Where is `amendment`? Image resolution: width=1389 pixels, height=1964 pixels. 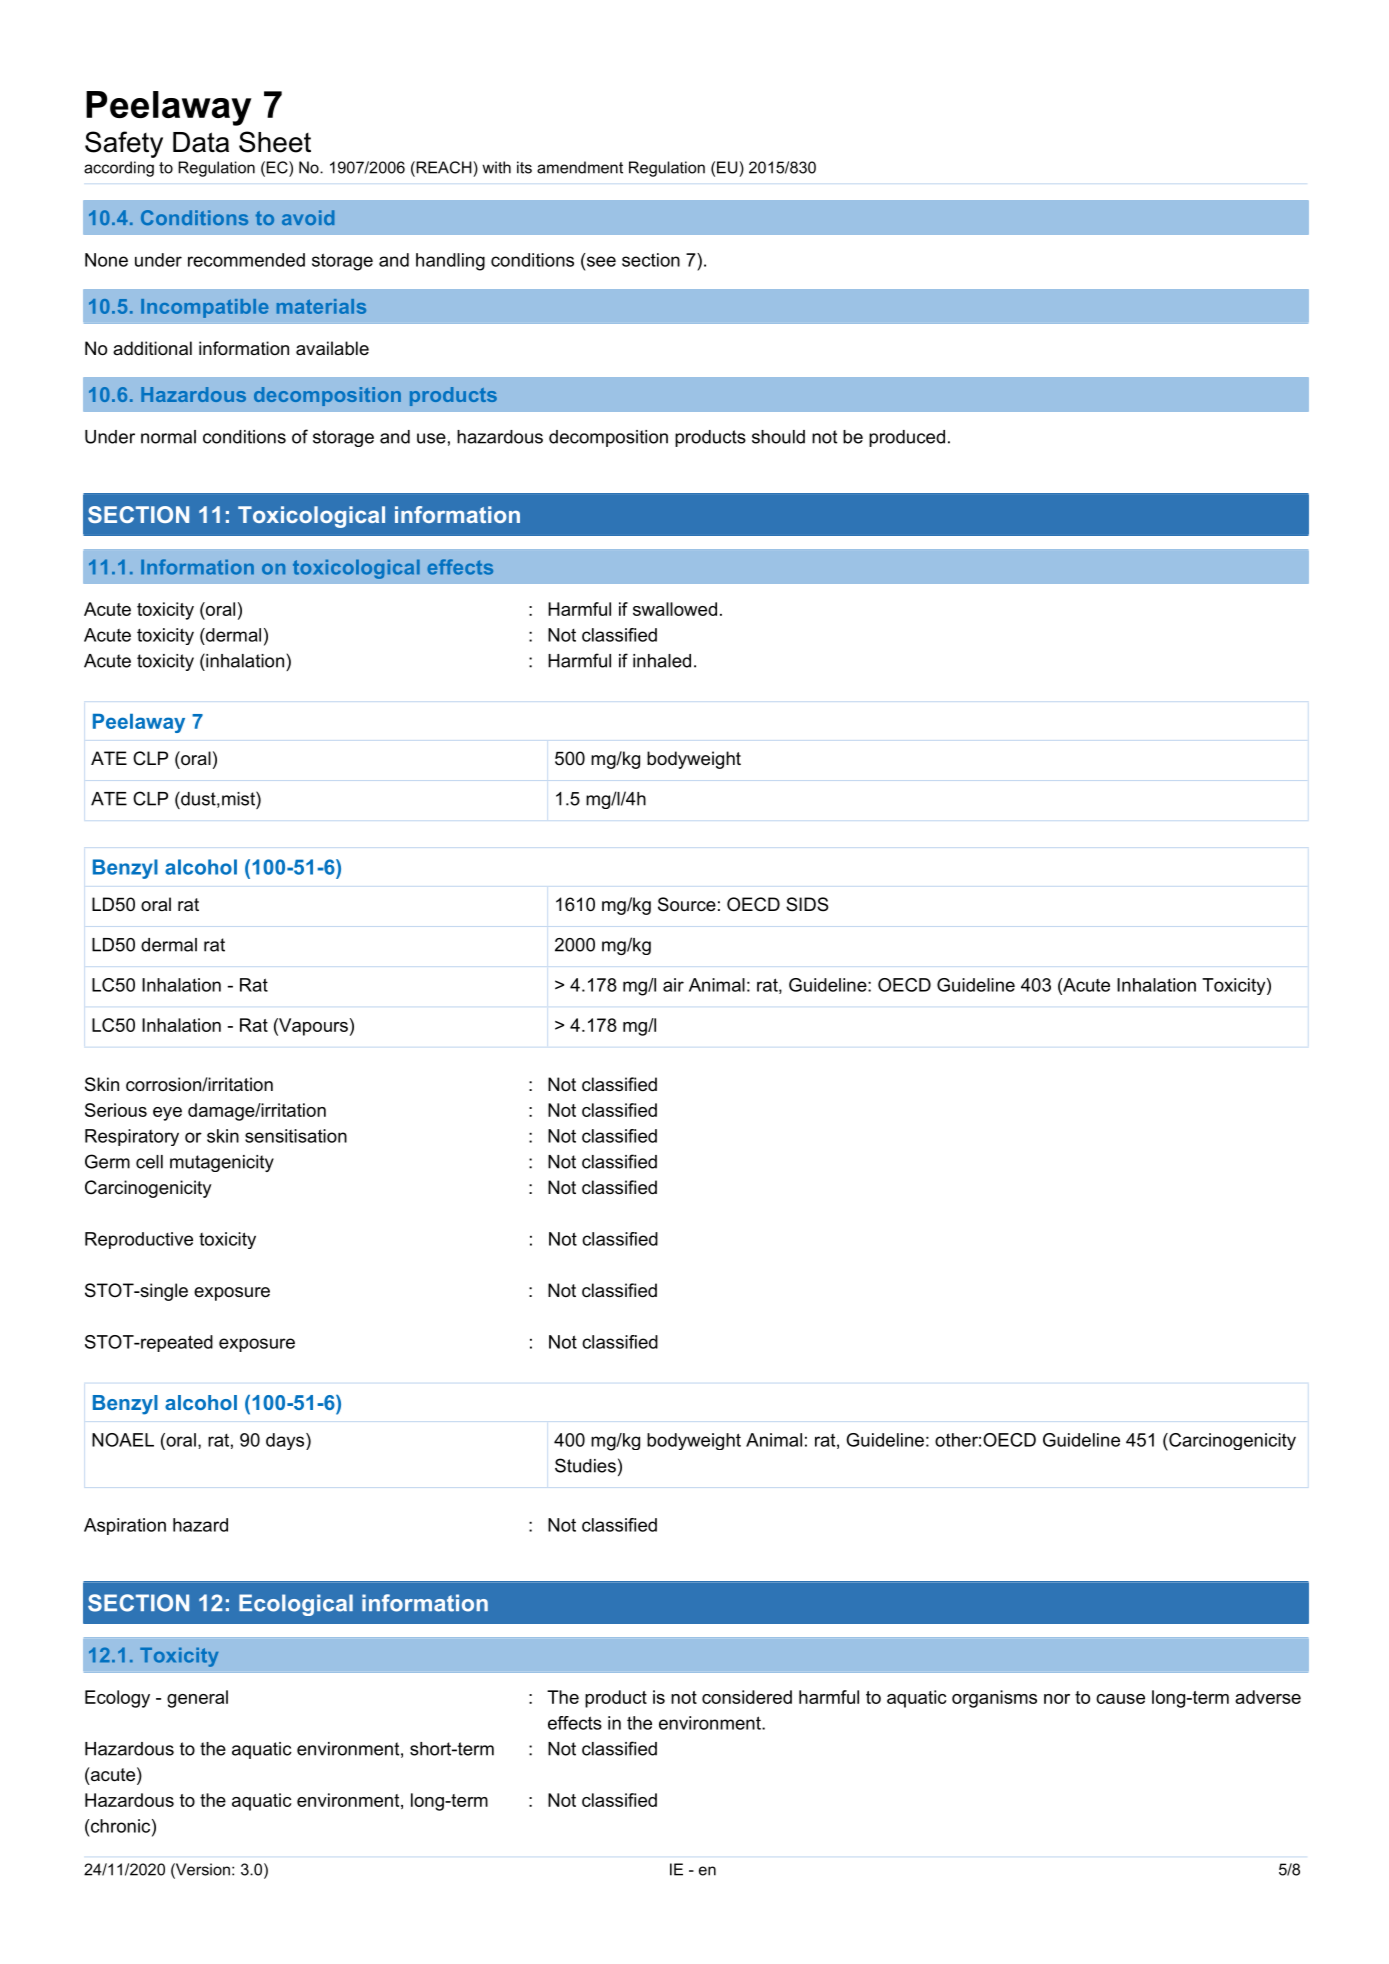
amendment is located at coordinates (580, 167).
